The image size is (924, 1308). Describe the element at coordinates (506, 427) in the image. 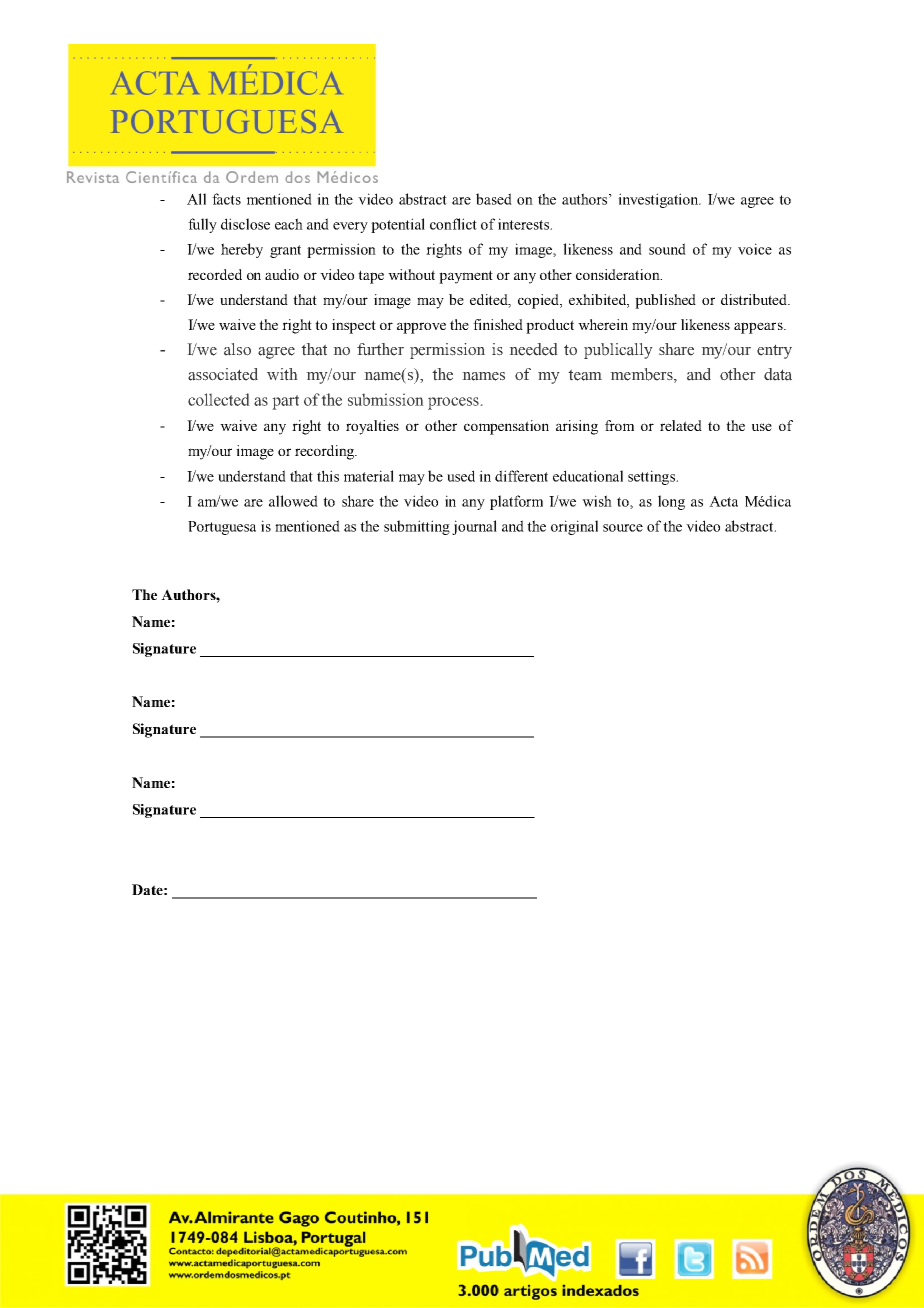

I see `compensation` at that location.
